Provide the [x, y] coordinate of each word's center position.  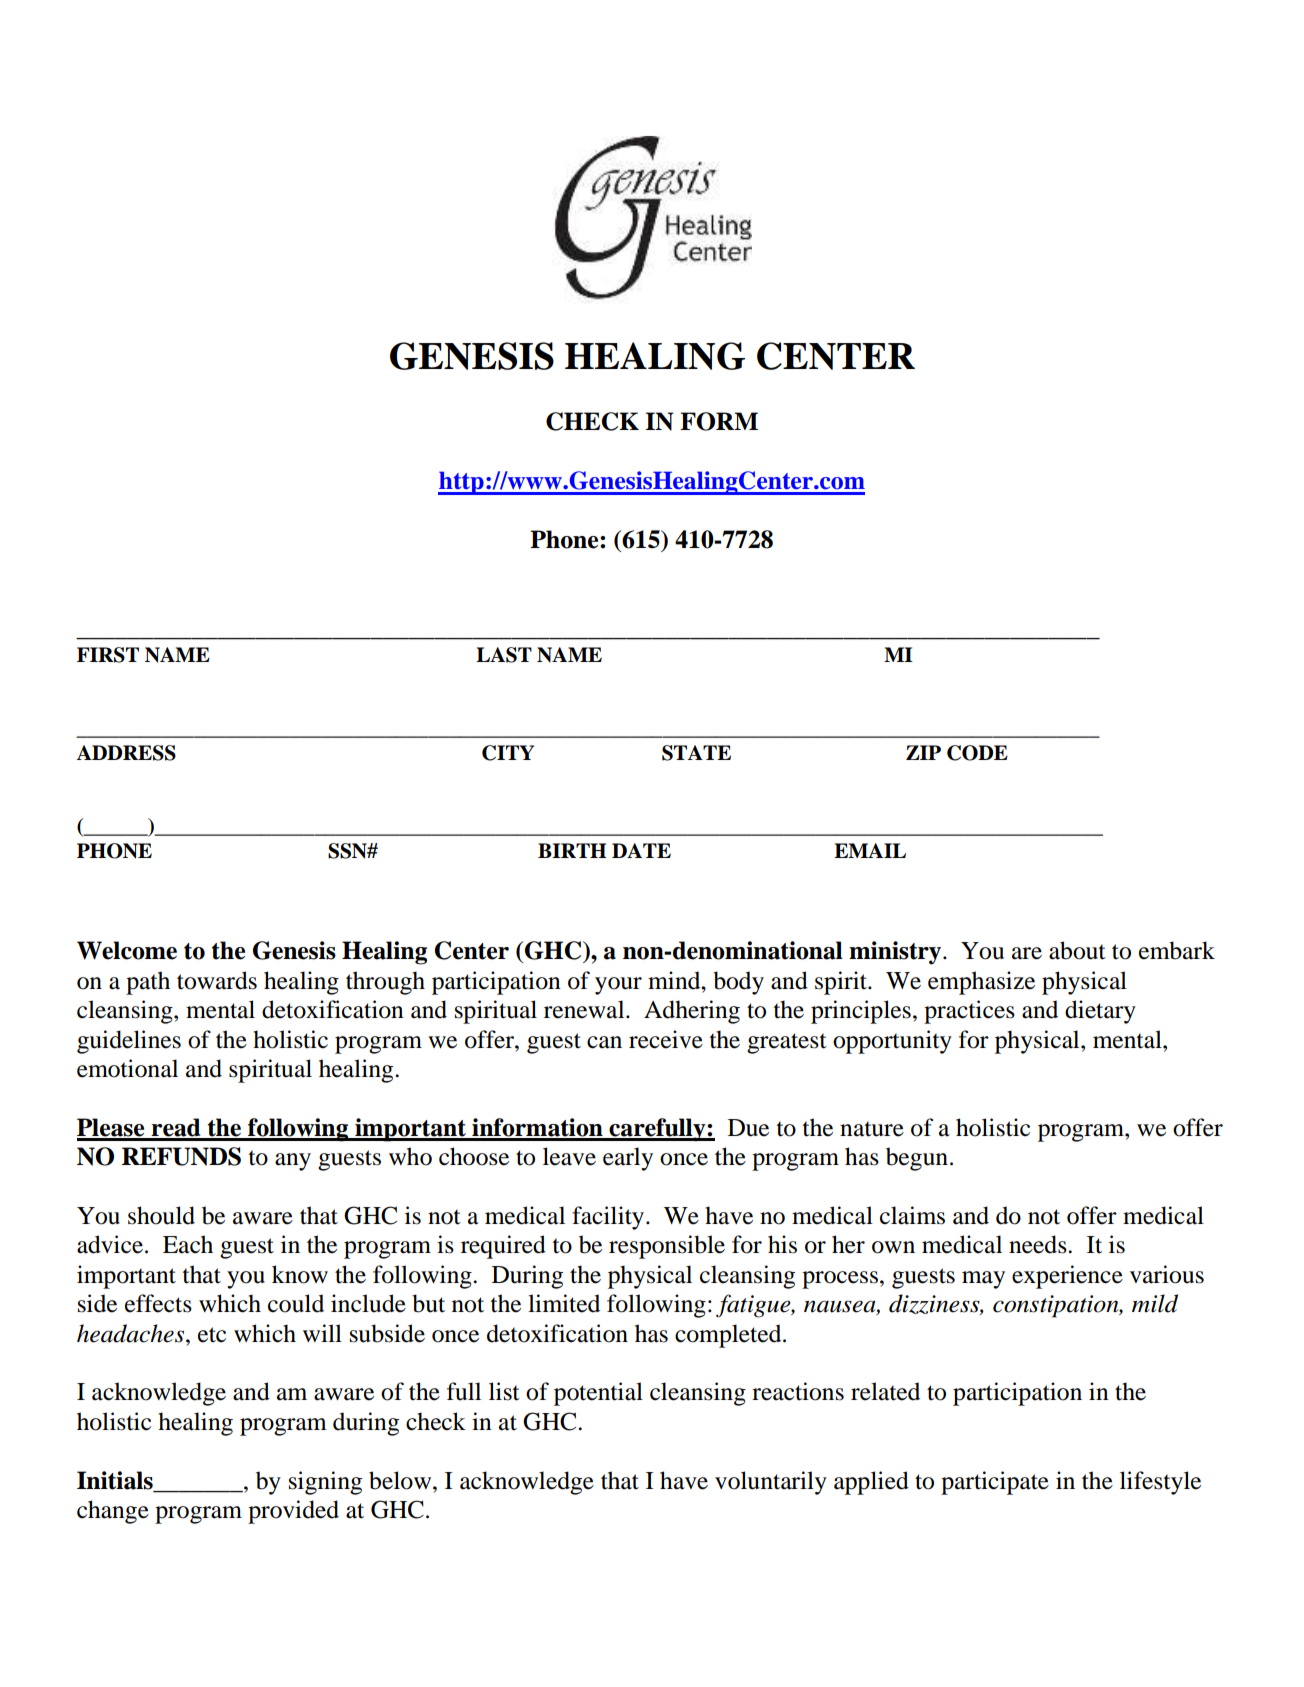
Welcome [127, 950]
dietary [1100, 1012]
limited [564, 1303]
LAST [504, 655]
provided [293, 1512]
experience [1067, 1277]
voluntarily [771, 1483]
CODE [977, 753]
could [296, 1303]
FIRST [108, 655]
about [1077, 950]
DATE [641, 850]
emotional [127, 1068]
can [604, 1042]
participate [995, 1483]
